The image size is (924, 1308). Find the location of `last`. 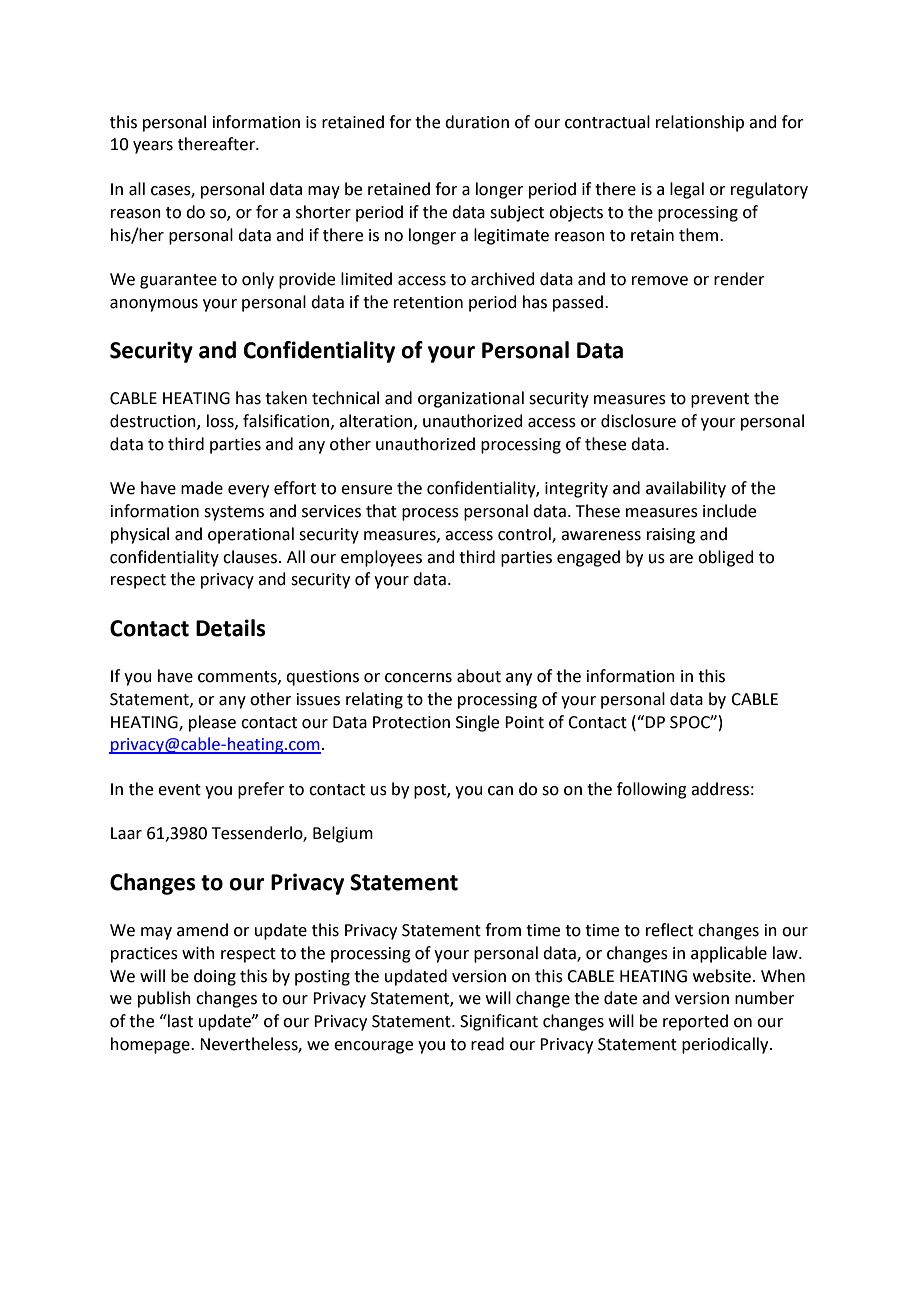

last is located at coordinates (179, 1021).
